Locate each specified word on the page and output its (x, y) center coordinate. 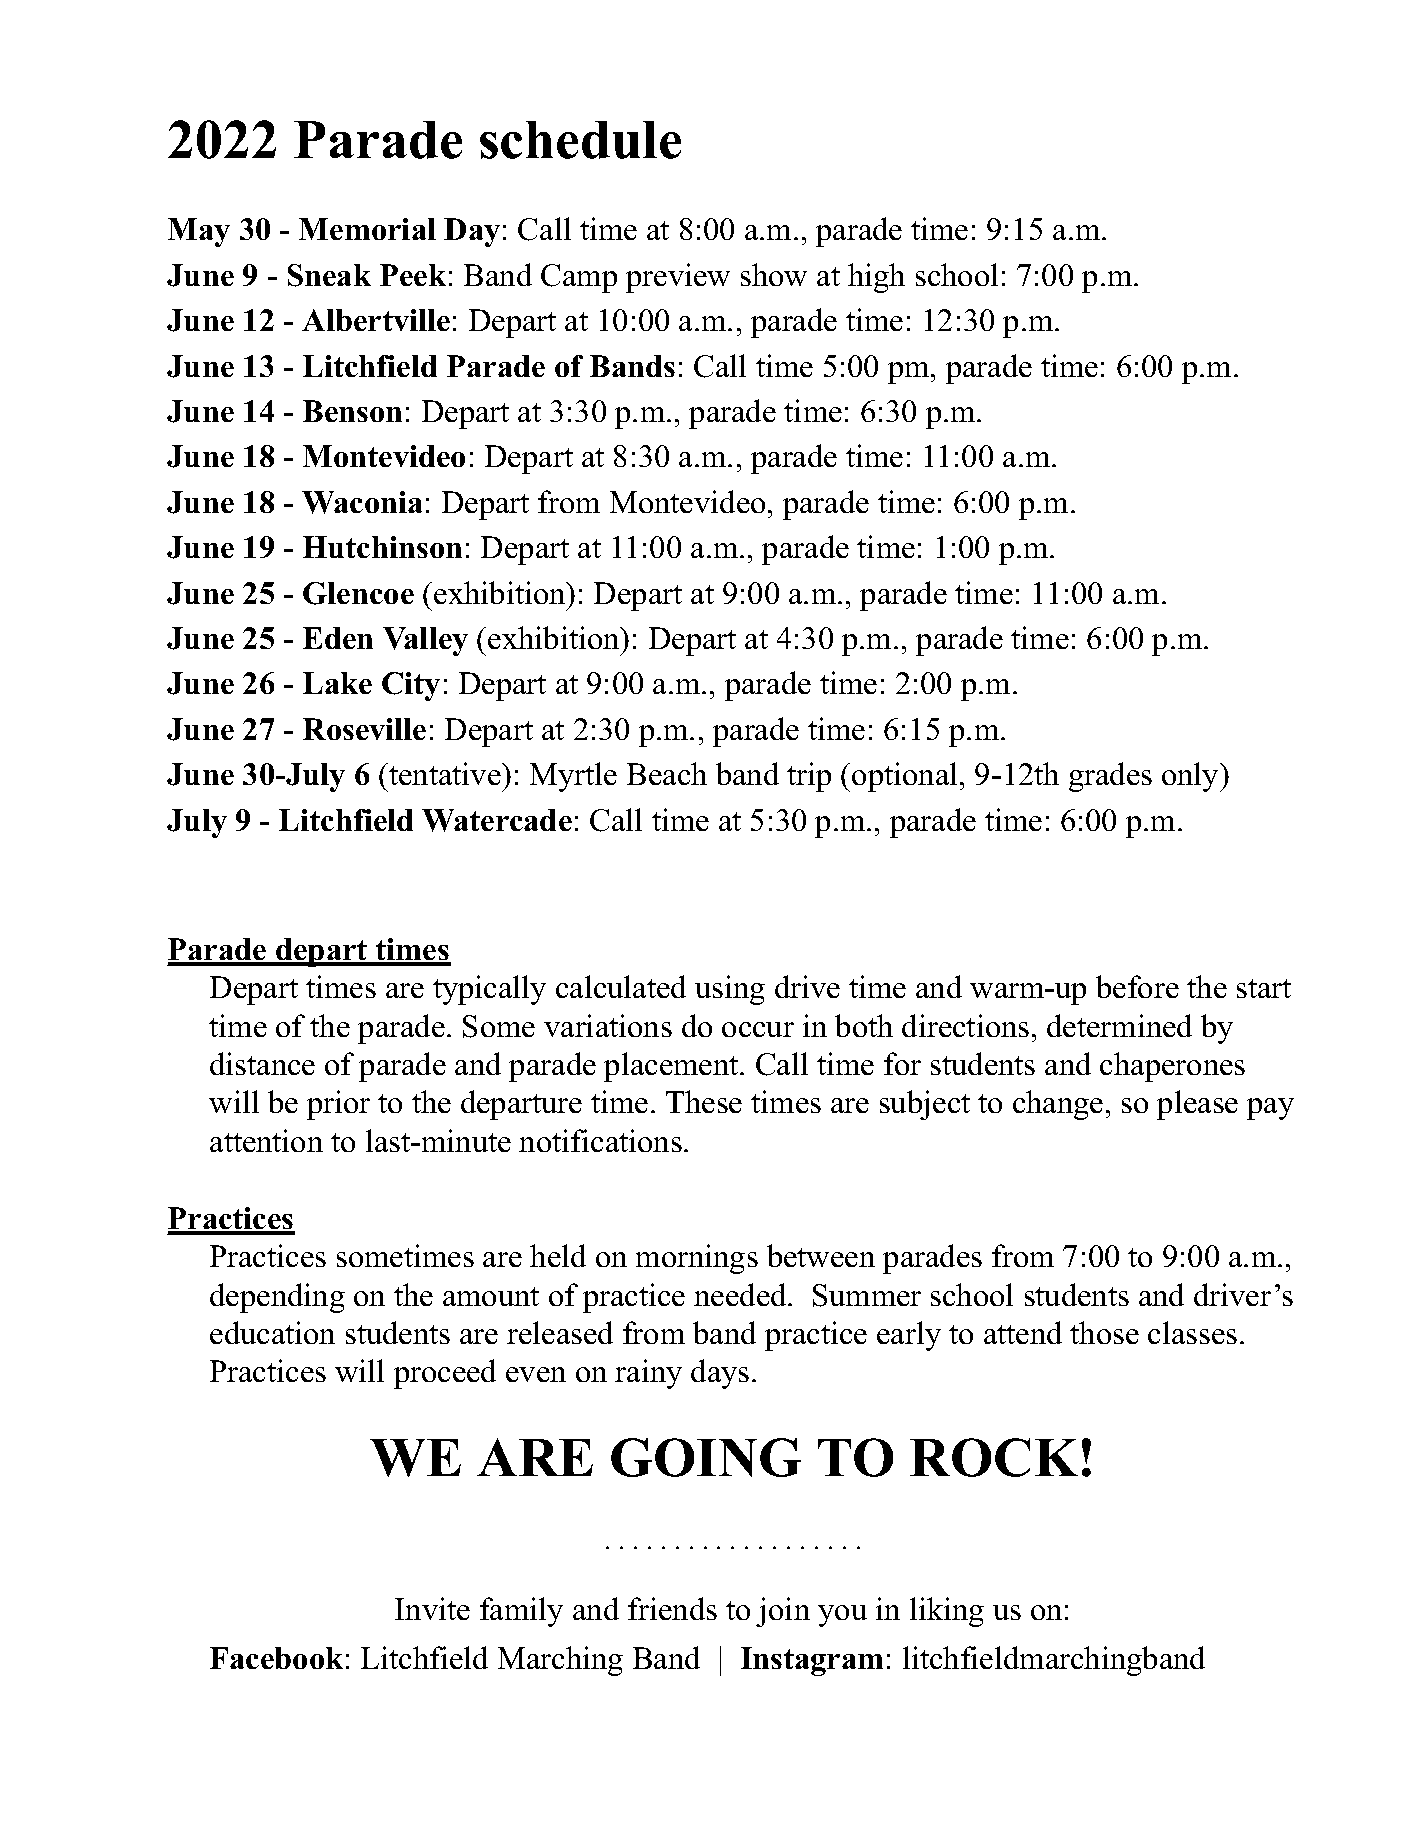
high (876, 278)
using (730, 990)
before (1137, 986)
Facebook (276, 1658)
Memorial (367, 229)
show (774, 274)
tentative (445, 773)
